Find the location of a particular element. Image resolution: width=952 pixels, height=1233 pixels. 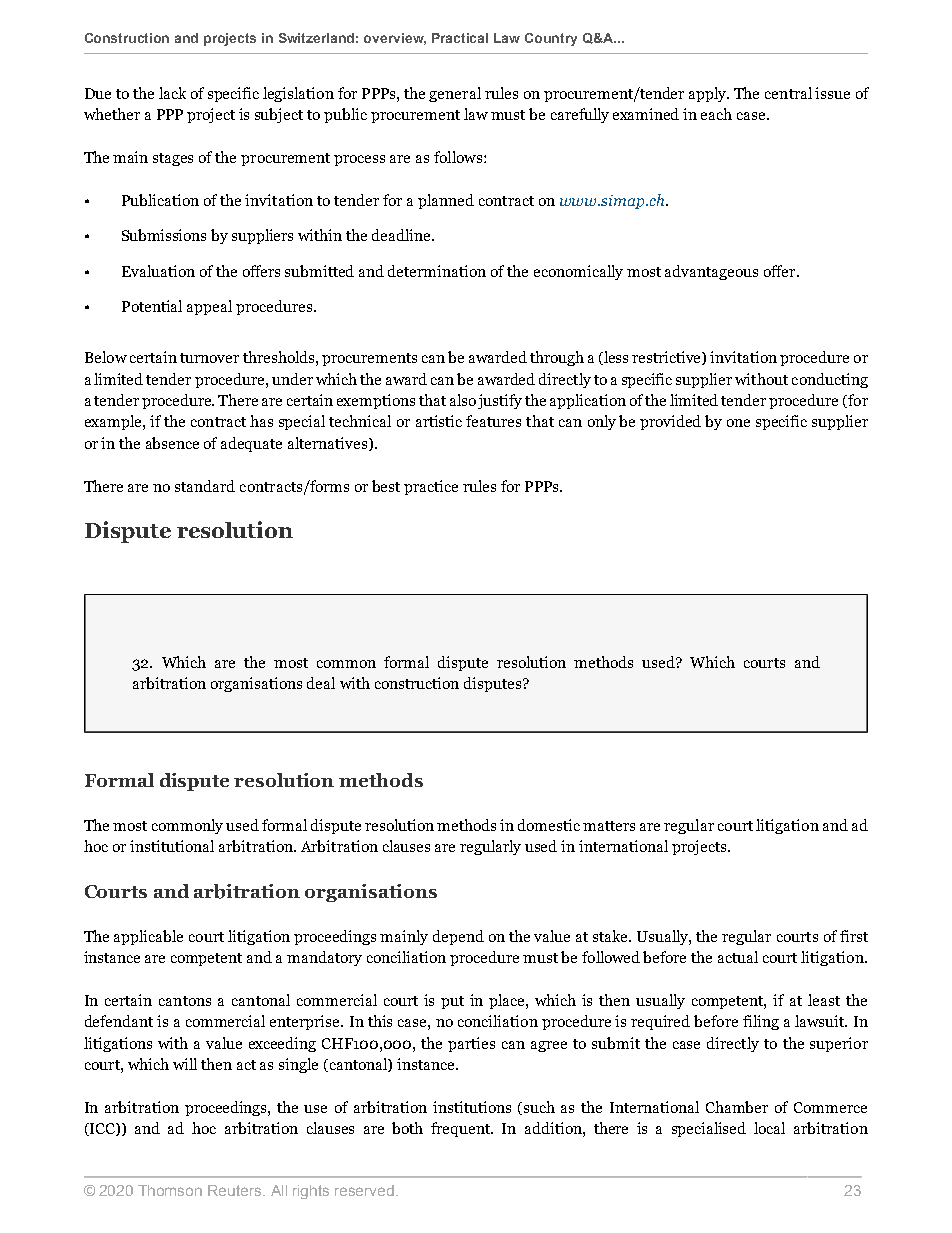

practice is located at coordinates (431, 487).
